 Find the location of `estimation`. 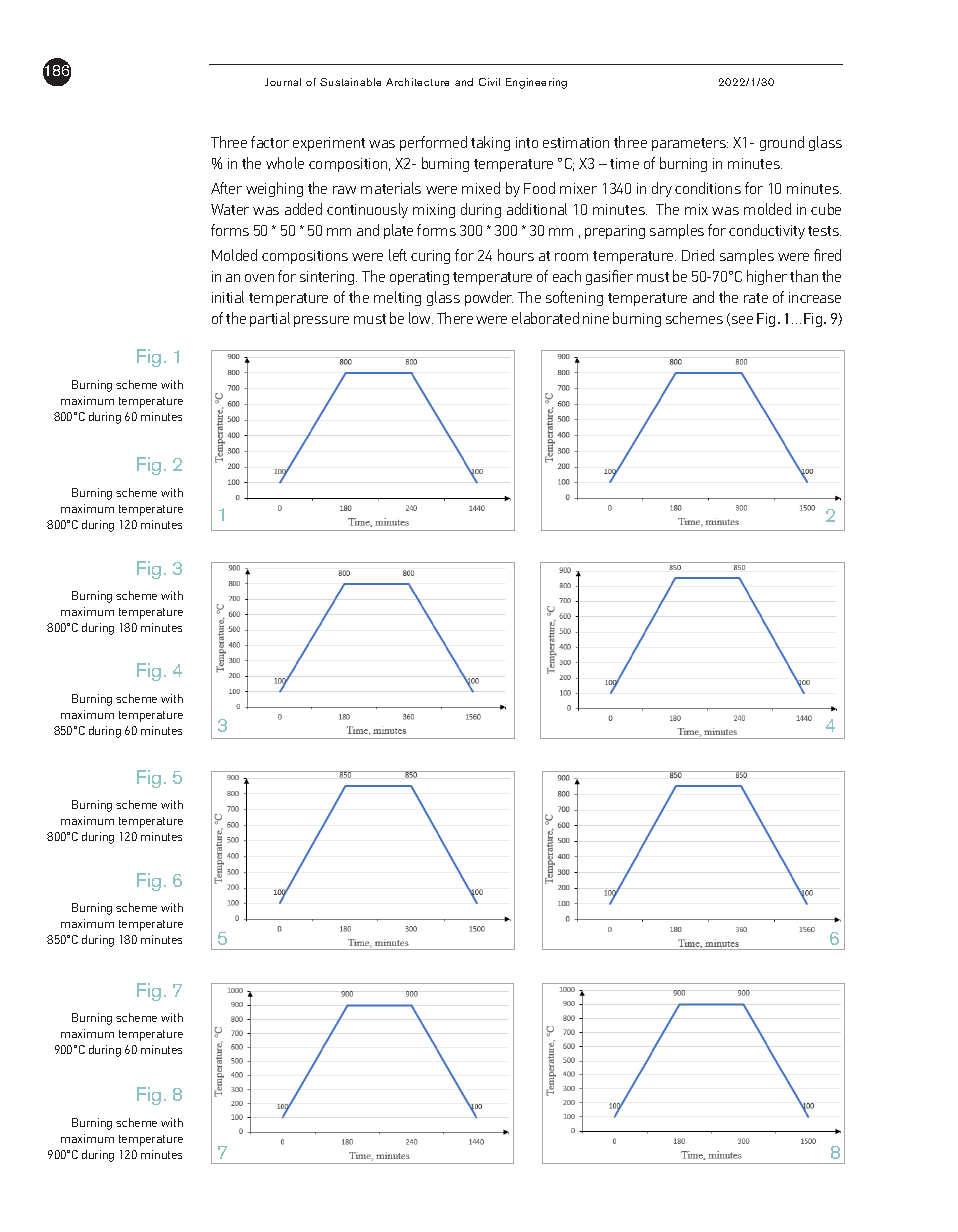

estimation is located at coordinates (576, 142).
